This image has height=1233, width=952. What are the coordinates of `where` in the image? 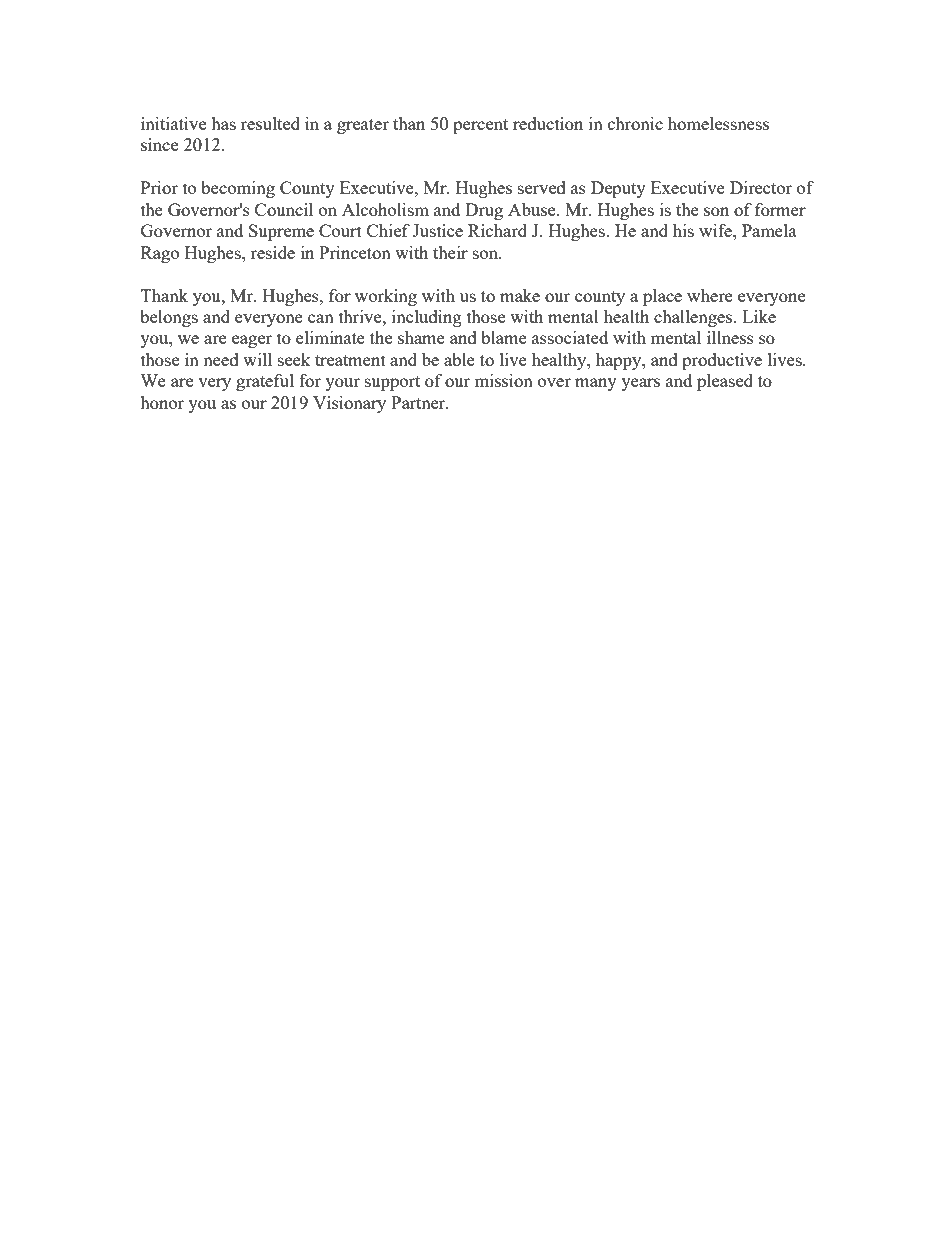 It's located at (709, 295).
